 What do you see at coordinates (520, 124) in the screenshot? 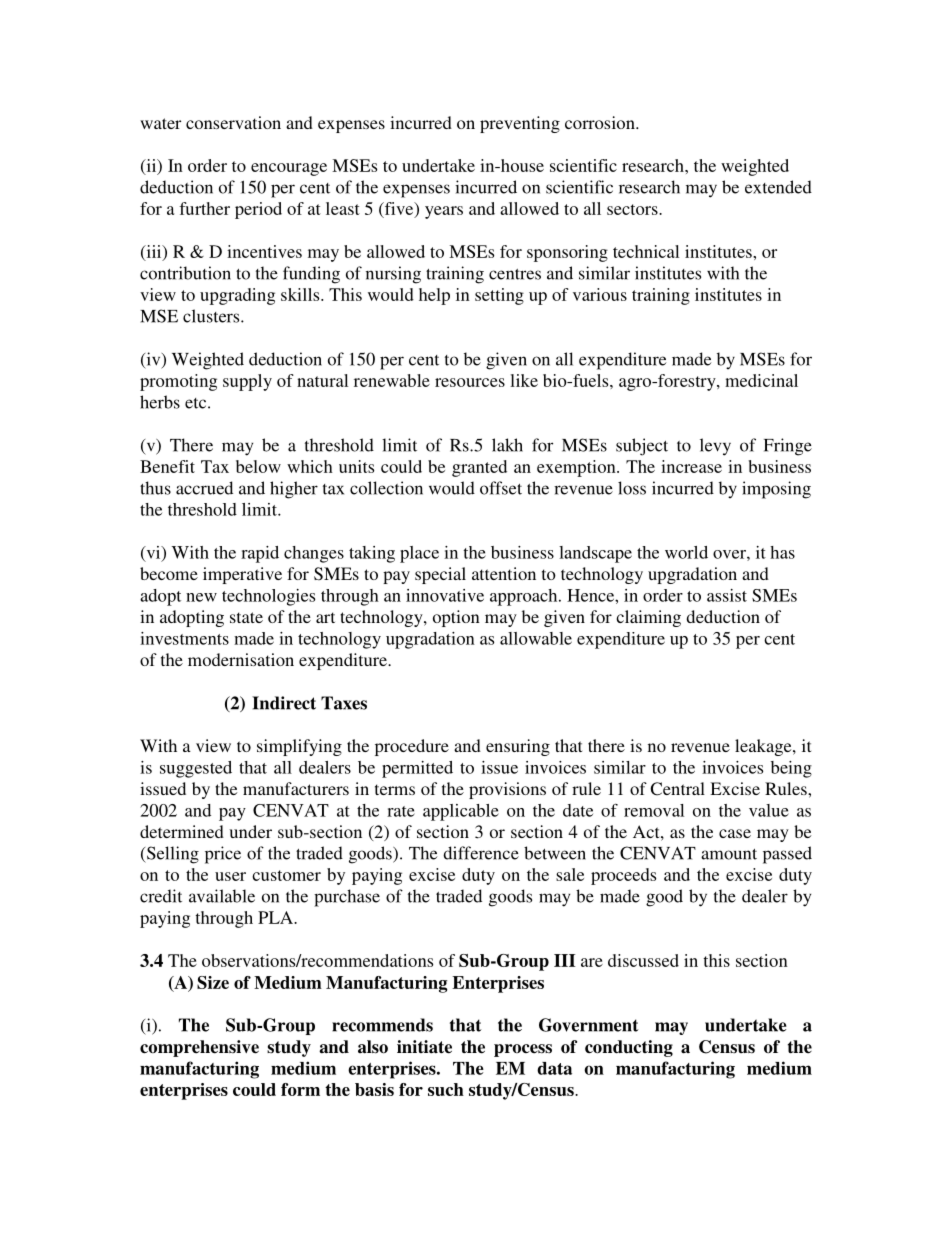
I see `preventing` at bounding box center [520, 124].
